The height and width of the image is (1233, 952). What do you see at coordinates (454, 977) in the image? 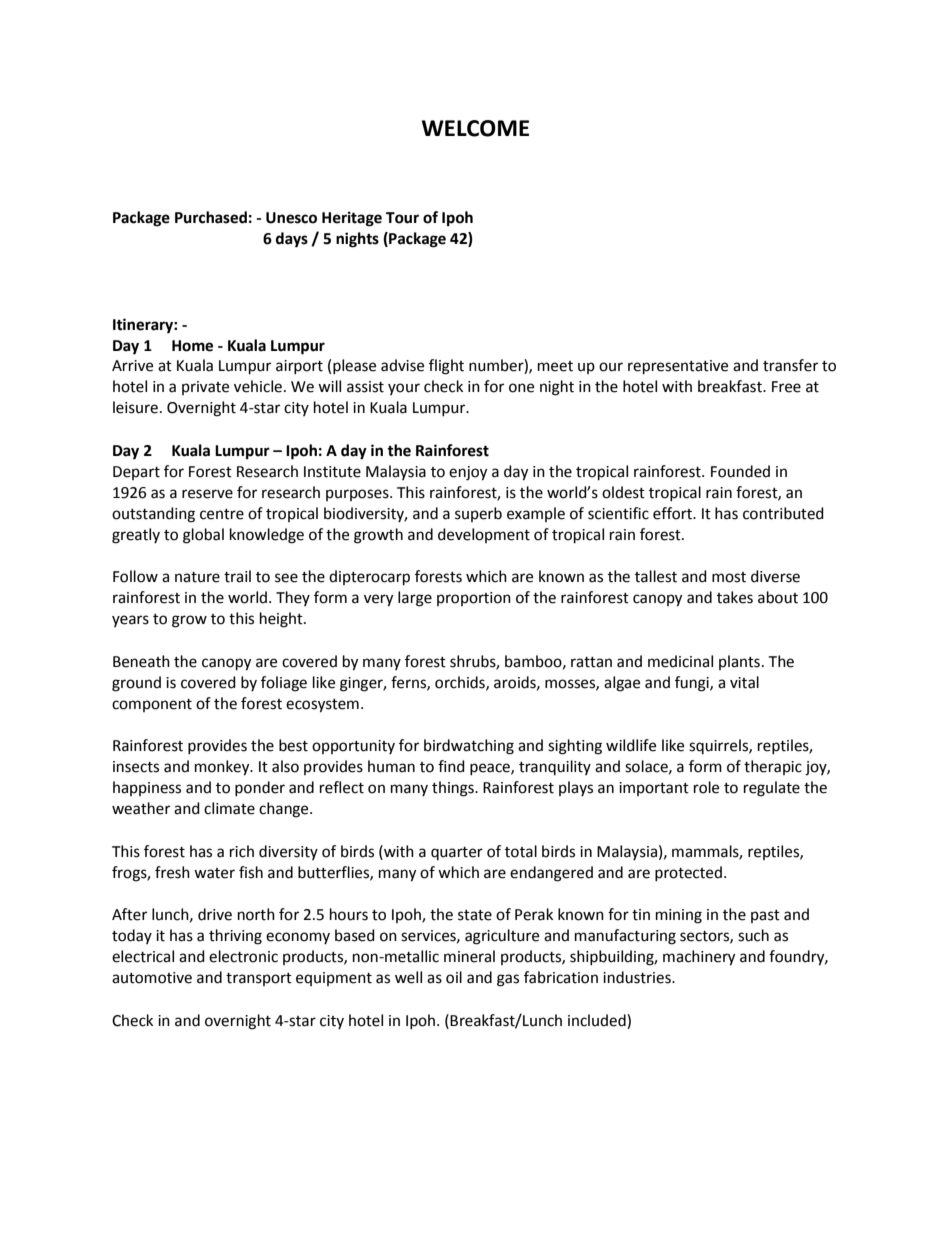
I see `oil` at bounding box center [454, 977].
